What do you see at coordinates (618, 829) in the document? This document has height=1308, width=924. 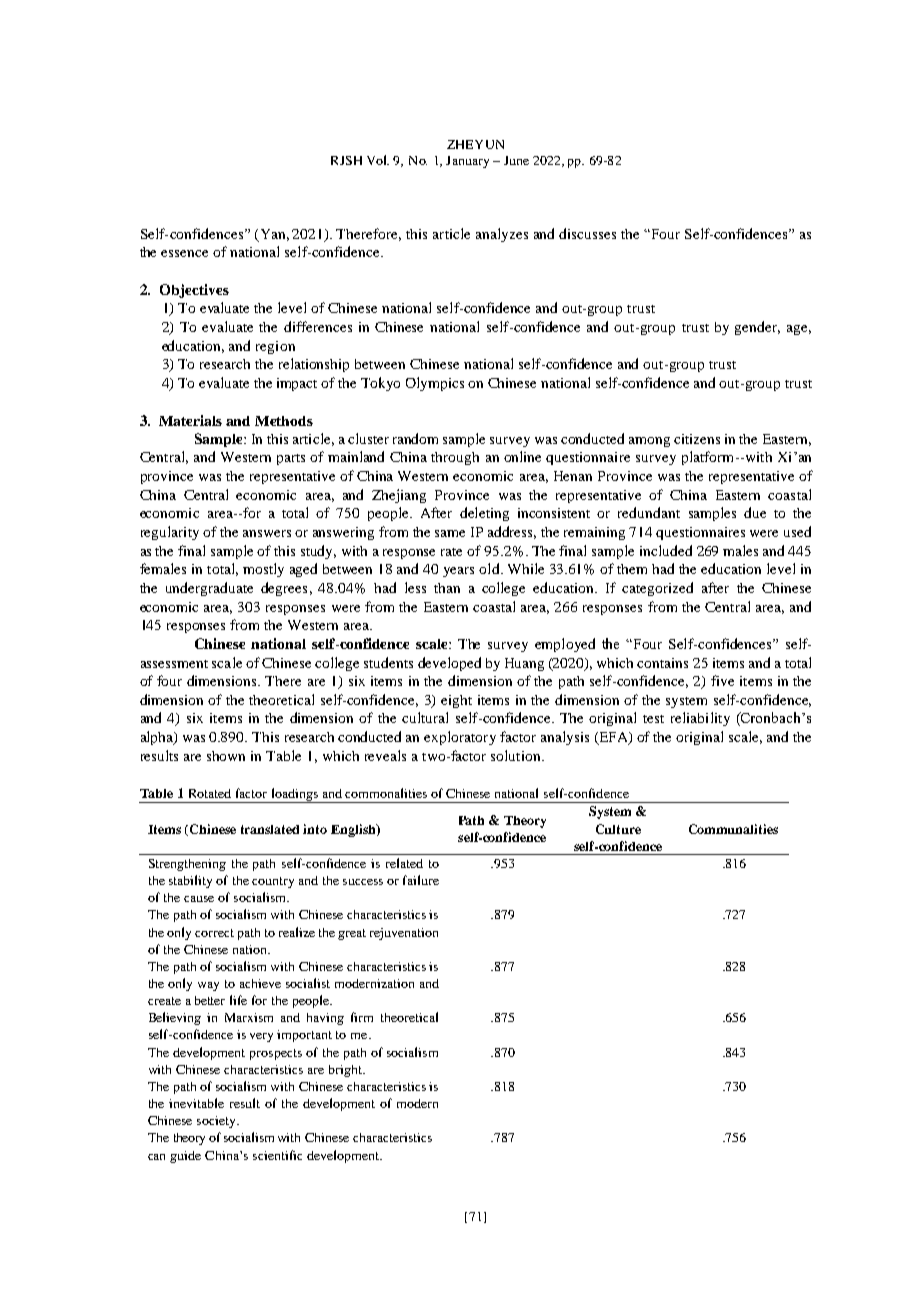 I see `Culture` at bounding box center [618, 829].
